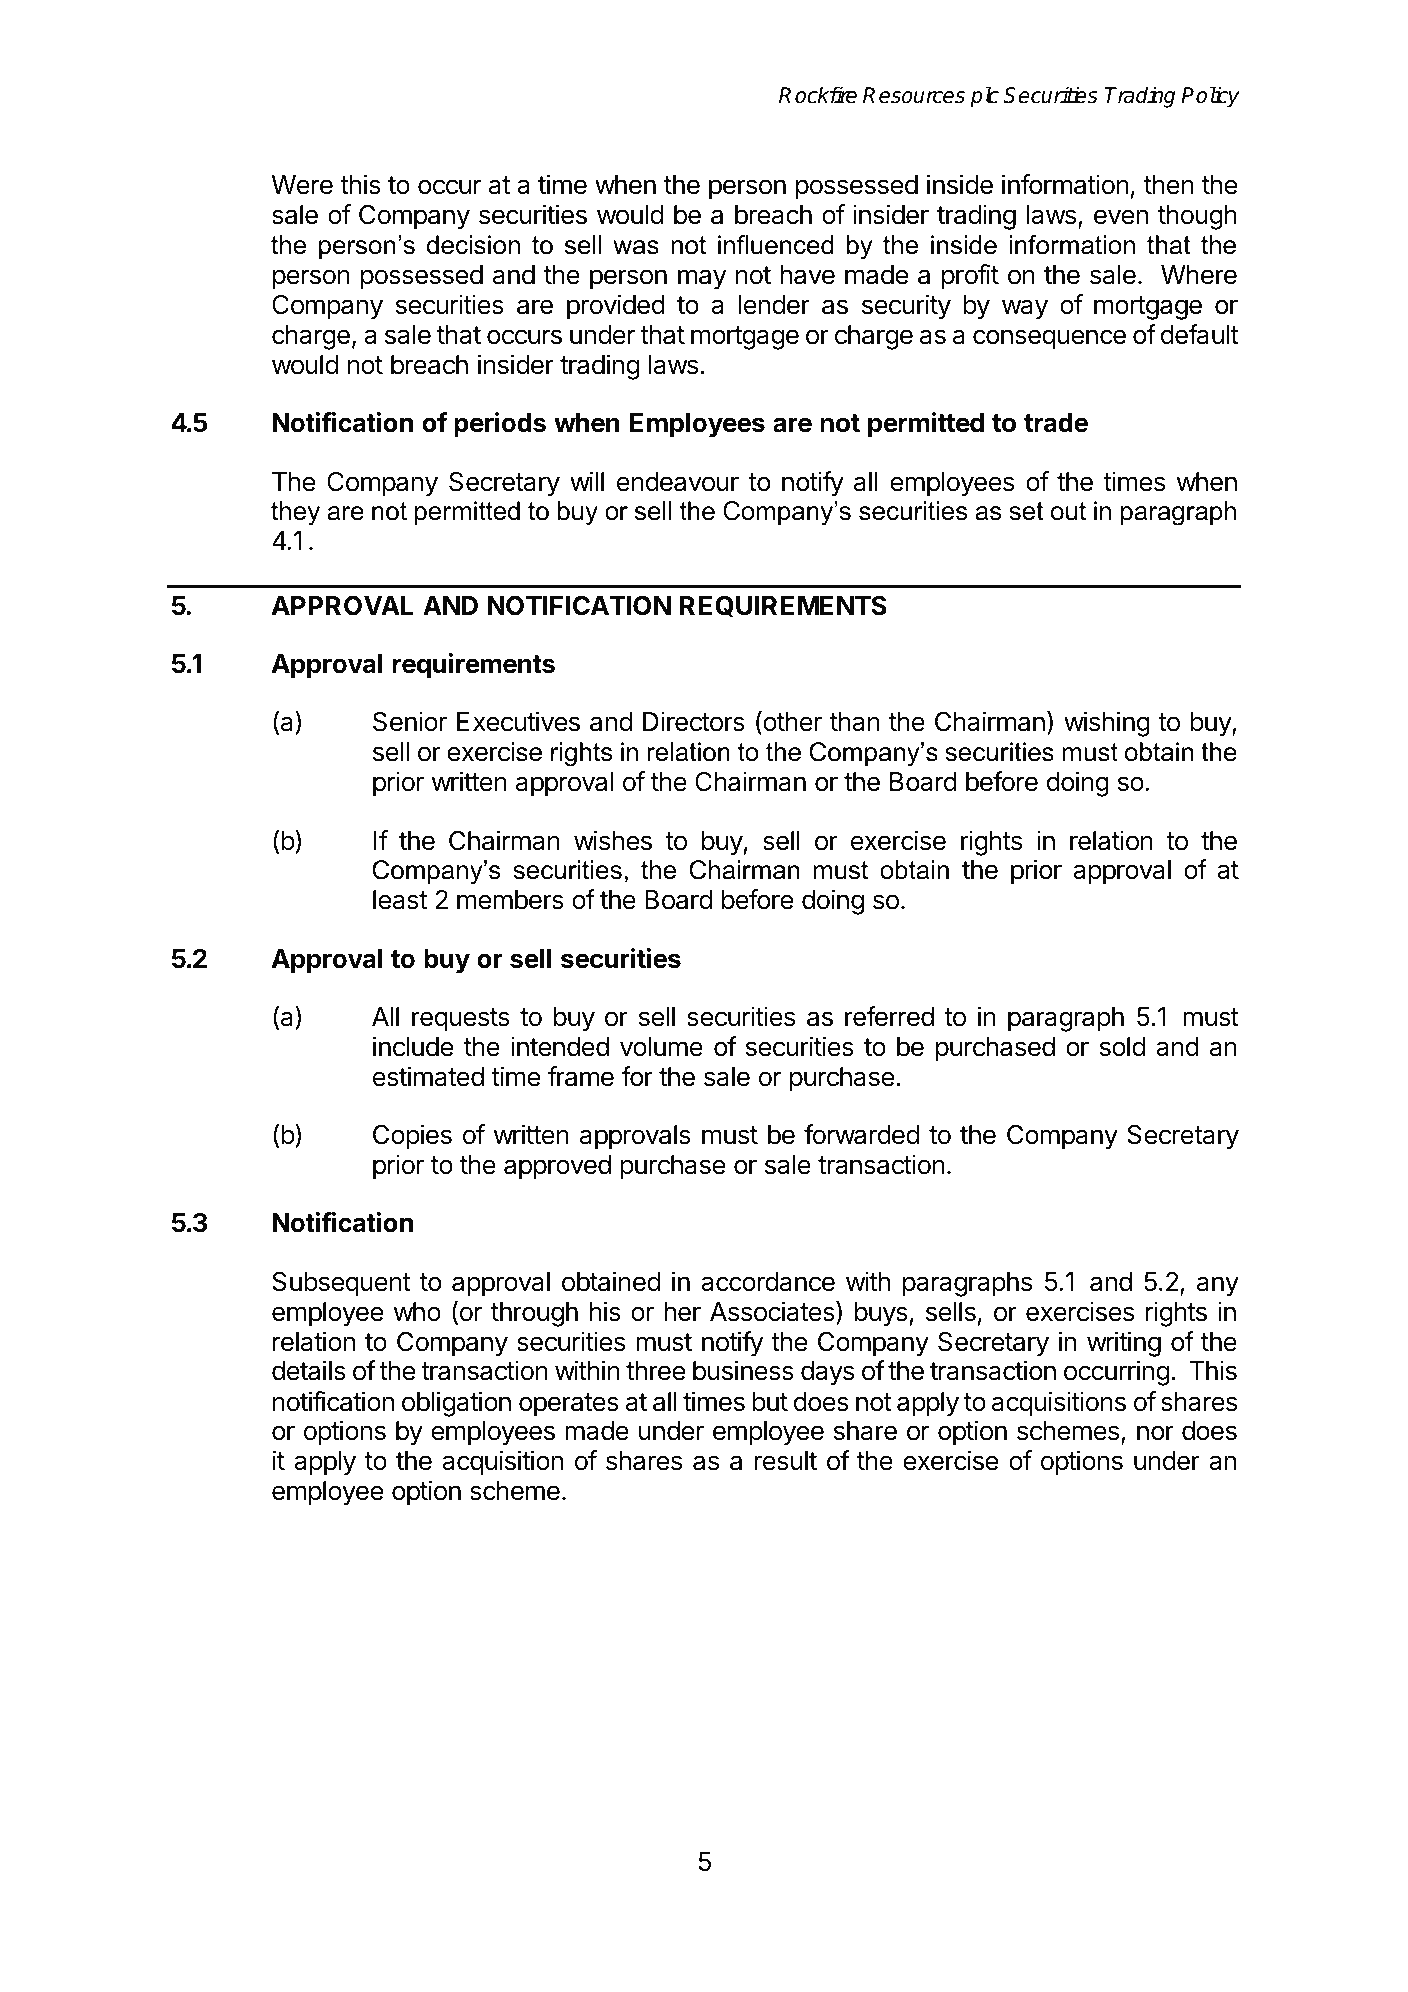  What do you see at coordinates (1169, 185) in the image?
I see `then` at bounding box center [1169, 185].
